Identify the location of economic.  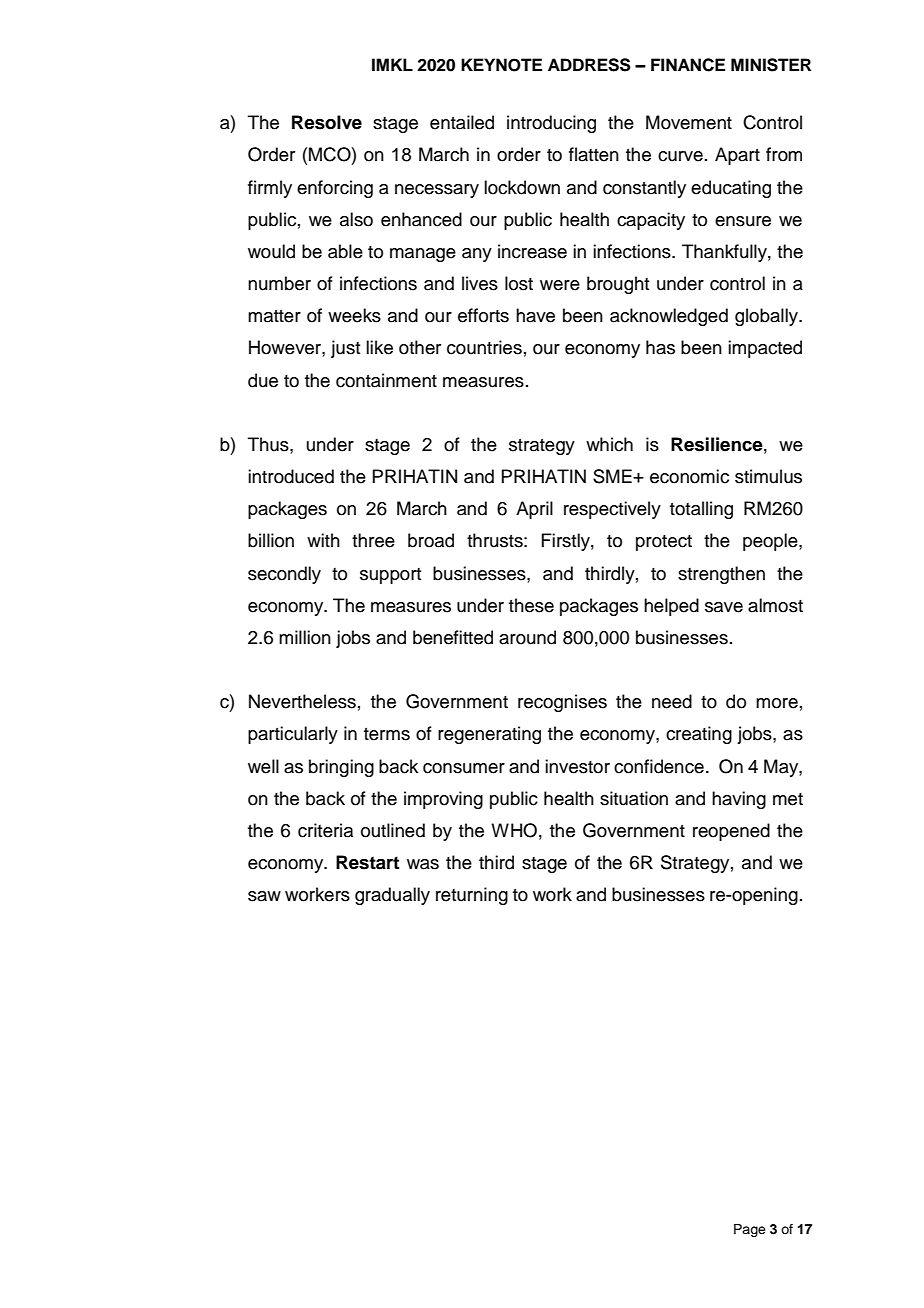
(689, 476).
